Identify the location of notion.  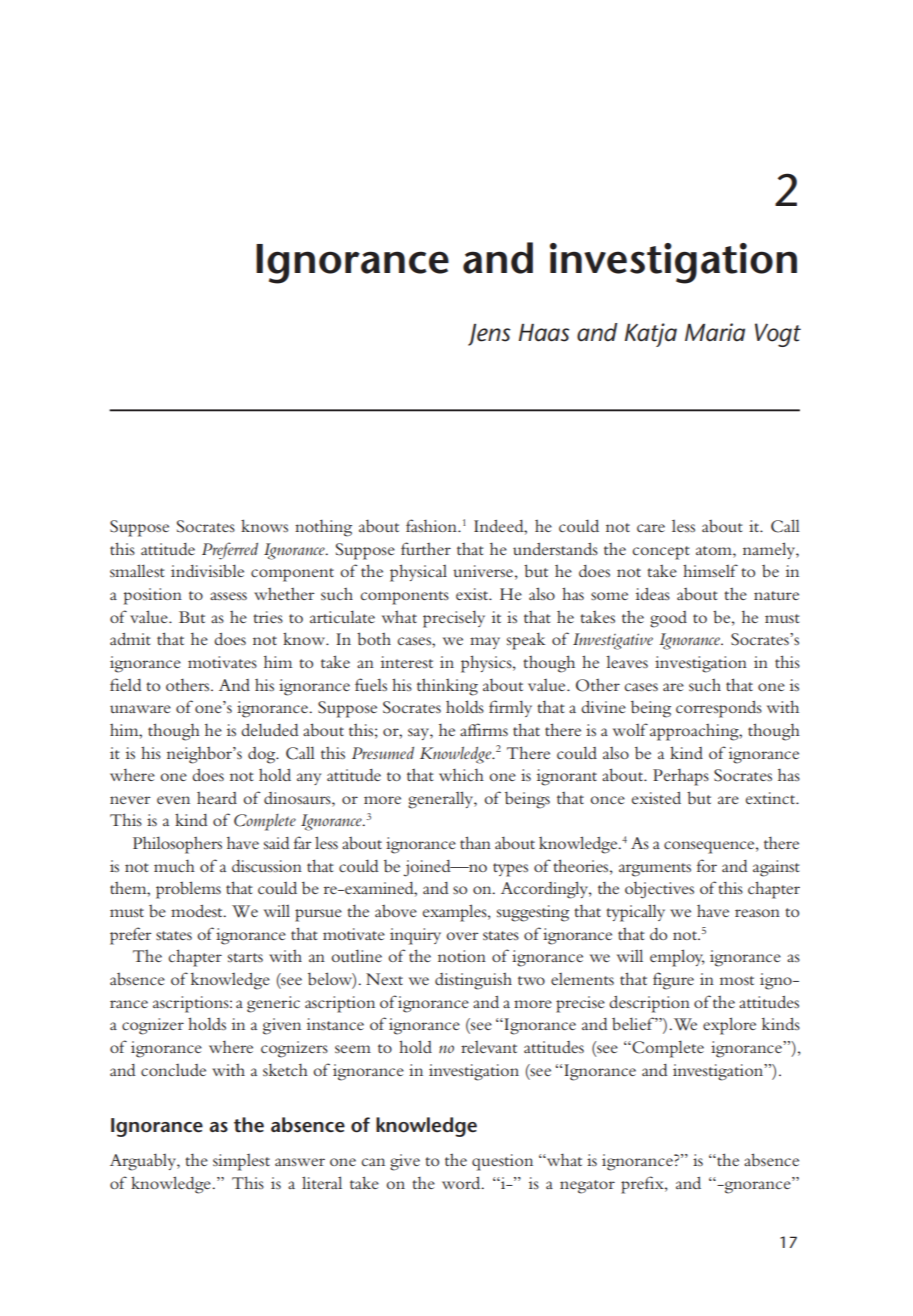
(462, 956).
